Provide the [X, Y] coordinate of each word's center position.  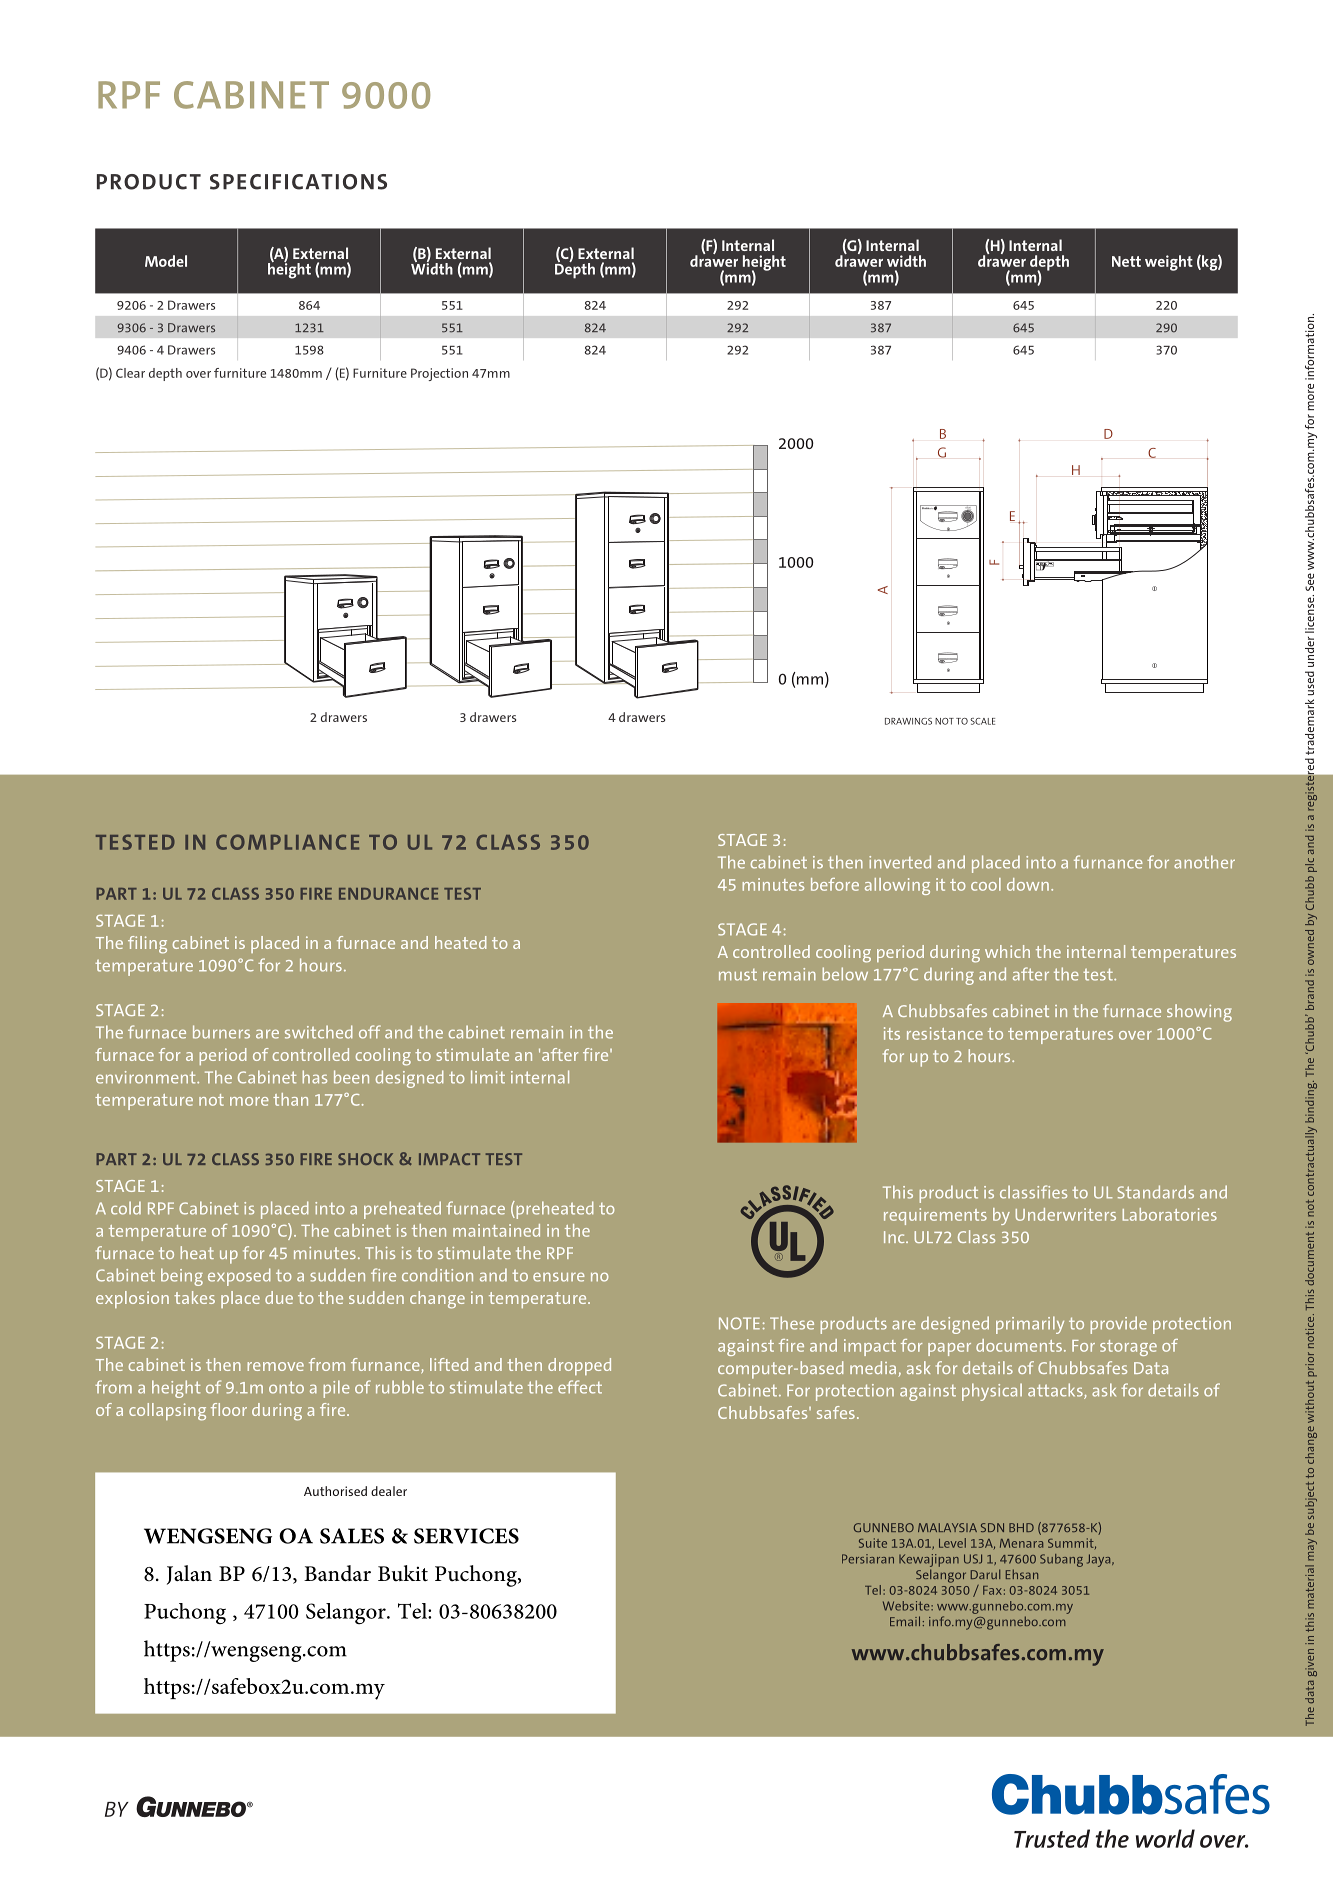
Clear [130, 373]
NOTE [739, 1323]
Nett [1126, 261]
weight [1169, 263]
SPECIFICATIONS [298, 182]
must [738, 975]
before [835, 884]
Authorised [335, 1491]
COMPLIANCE [287, 842]
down [1028, 884]
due [279, 1297]
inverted [900, 862]
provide [1118, 1325]
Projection [439, 374]
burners [221, 1032]
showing [1199, 1013]
